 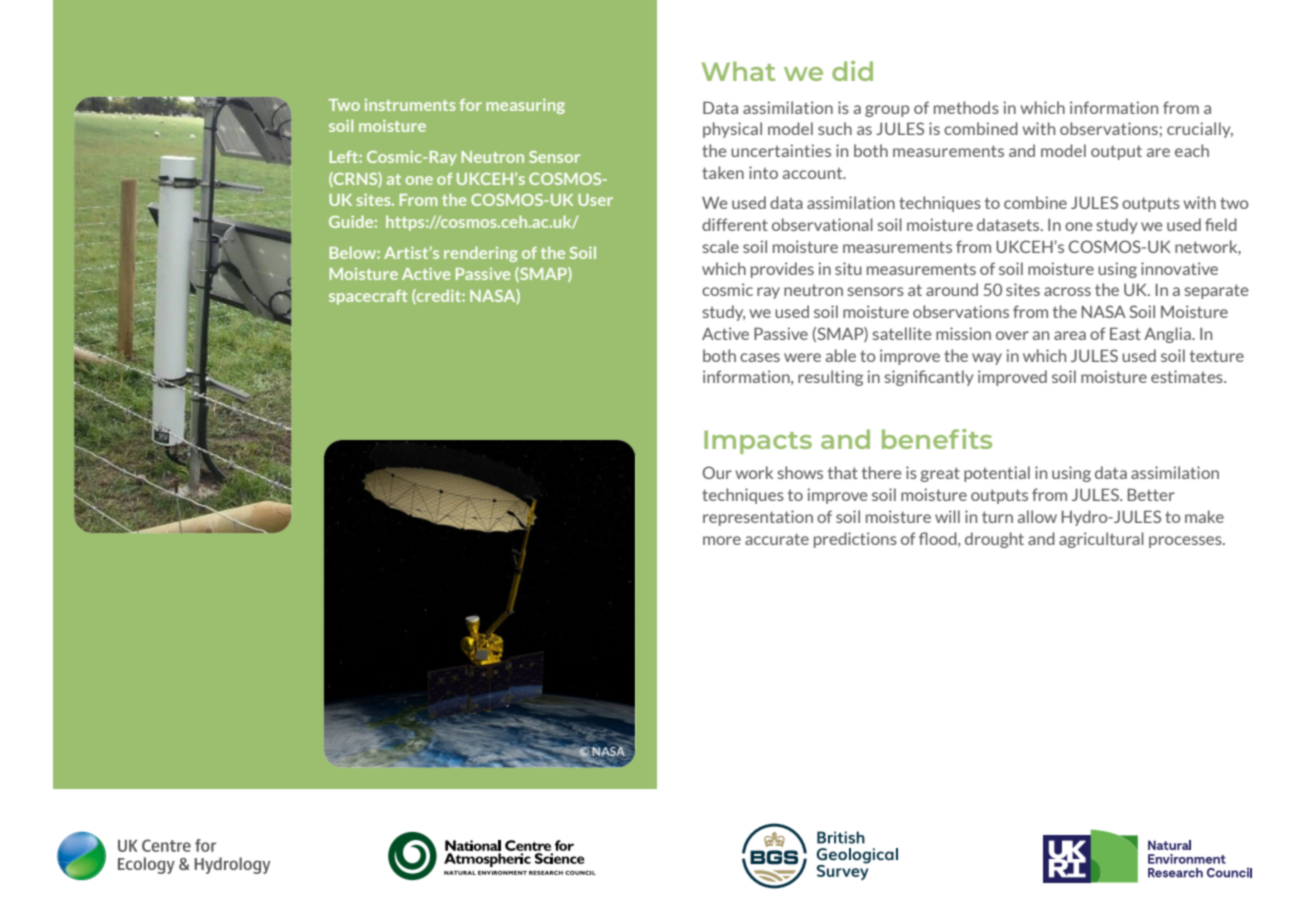 I want to click on estimates, so click(x=1188, y=376).
